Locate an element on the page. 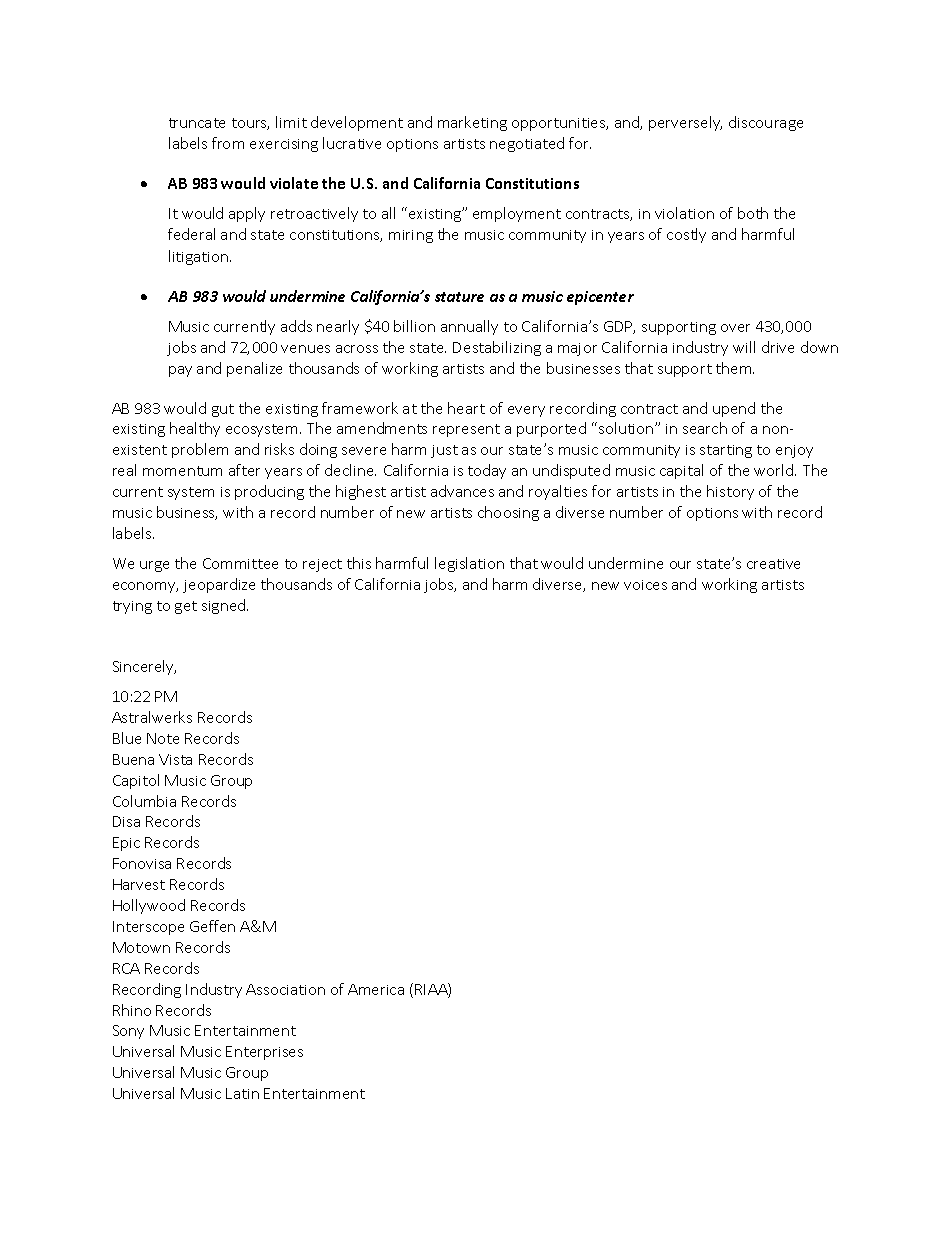 The height and width of the image is (1233, 952). voices is located at coordinates (645, 585).
